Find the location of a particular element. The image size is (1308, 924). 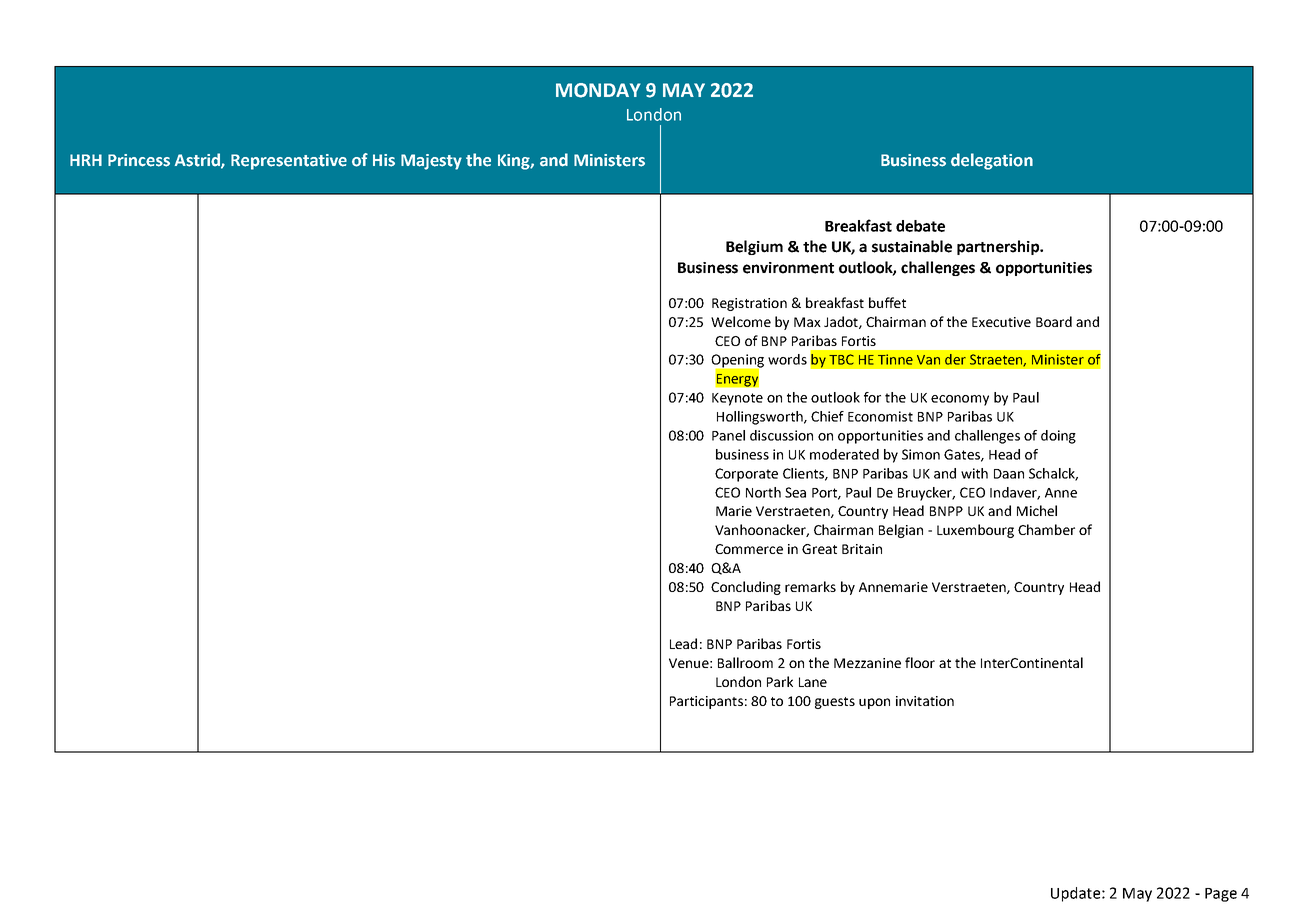

Park is located at coordinates (780, 681).
